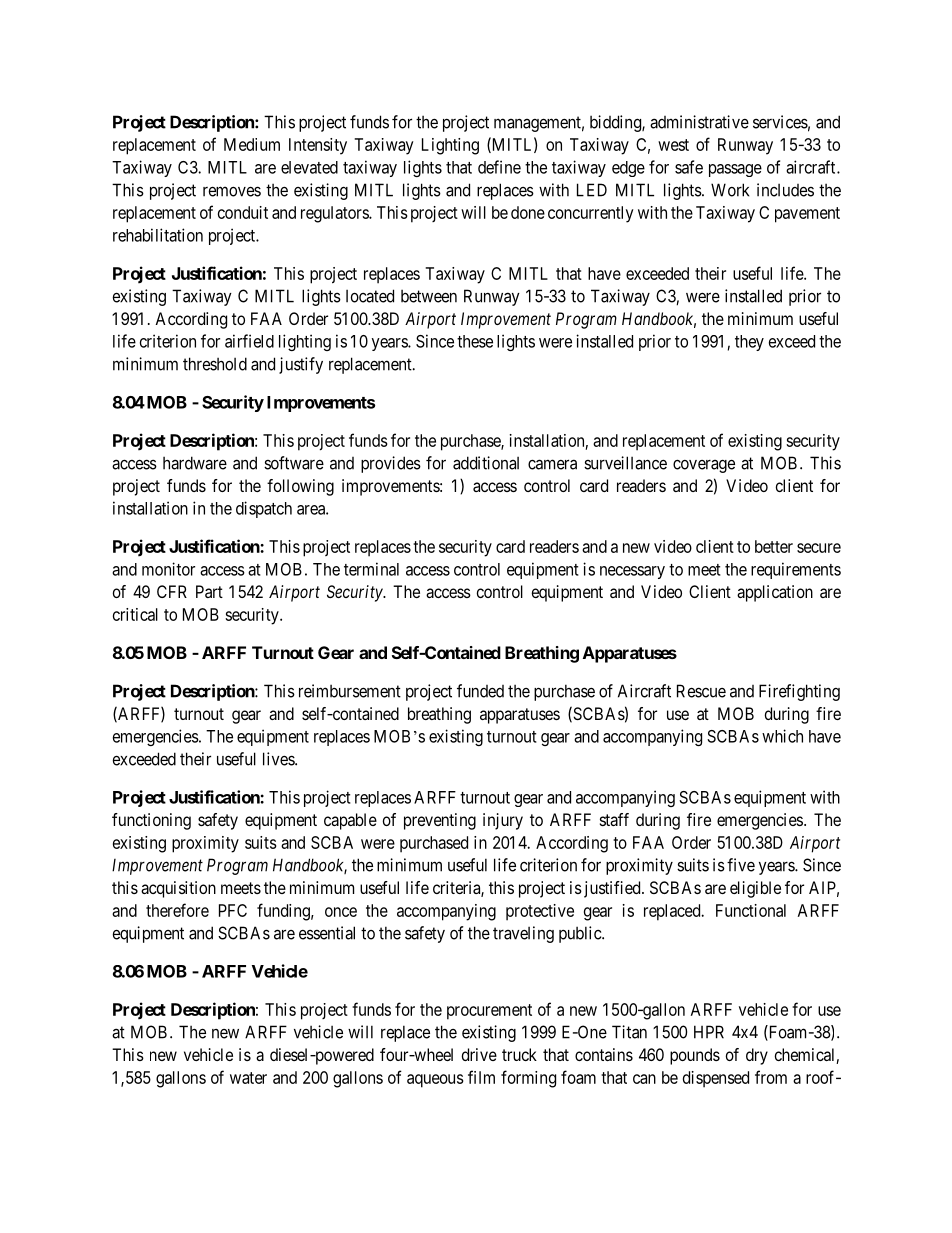 This screenshot has height=1233, width=952. Describe the element at coordinates (704, 466) in the screenshot. I see `coverage` at that location.
